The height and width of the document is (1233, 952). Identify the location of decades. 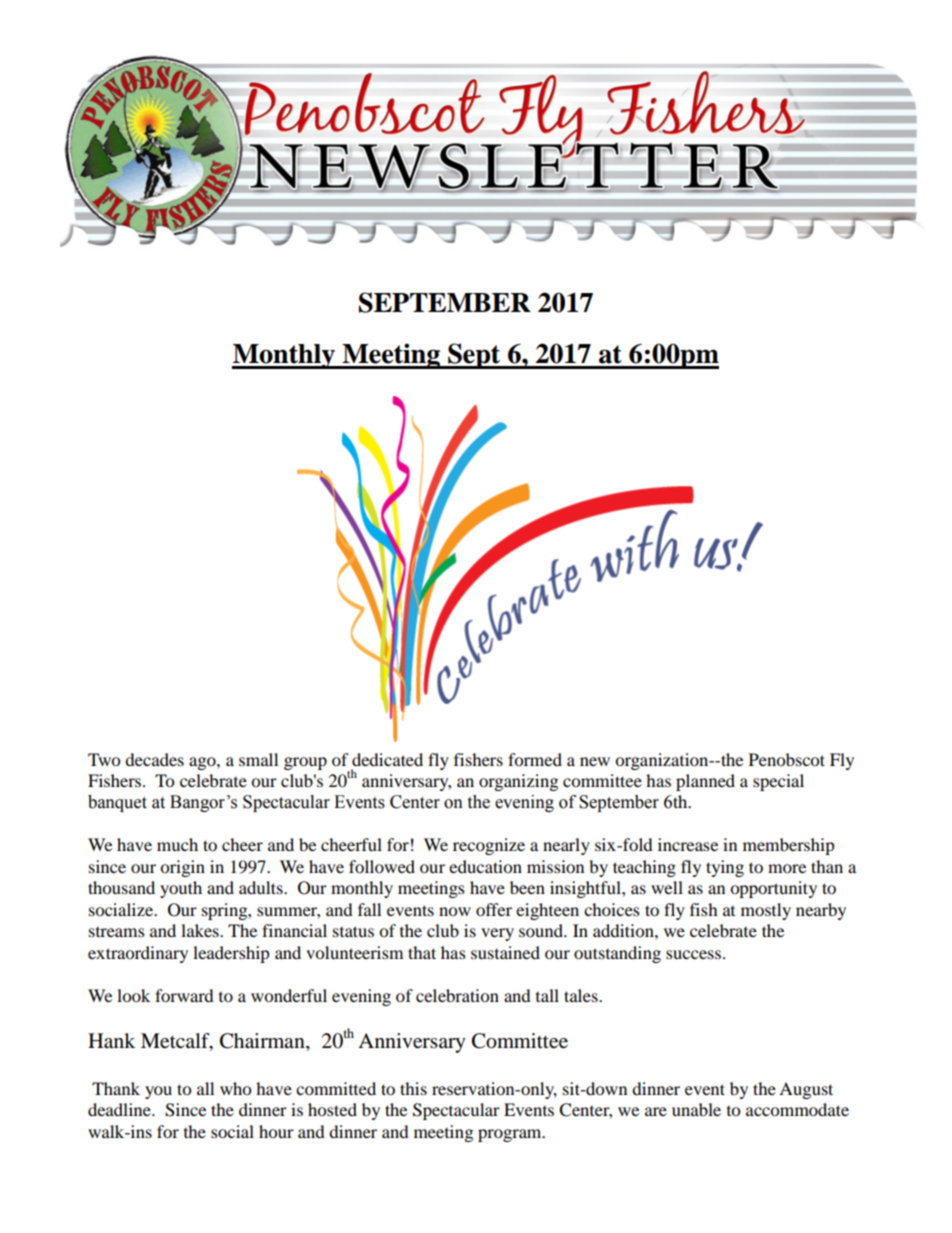
(154, 759).
